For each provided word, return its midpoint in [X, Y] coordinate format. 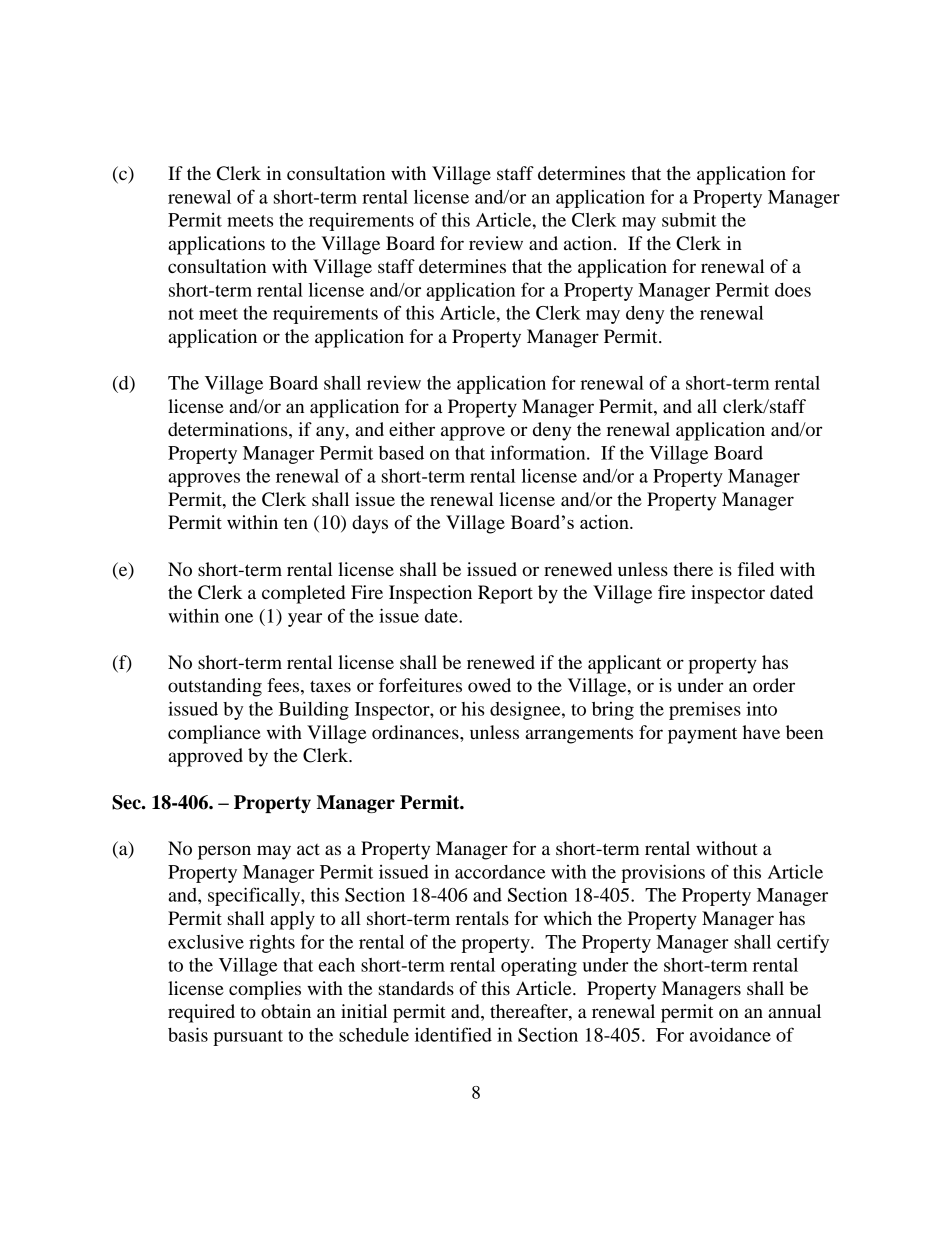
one [239, 618]
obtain [286, 1011]
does [793, 290]
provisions [663, 873]
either [412, 429]
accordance [500, 872]
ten [296, 523]
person [224, 852]
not [181, 314]
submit [689, 219]
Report [505, 594]
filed [756, 569]
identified [453, 1034]
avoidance [730, 1035]
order [774, 685]
